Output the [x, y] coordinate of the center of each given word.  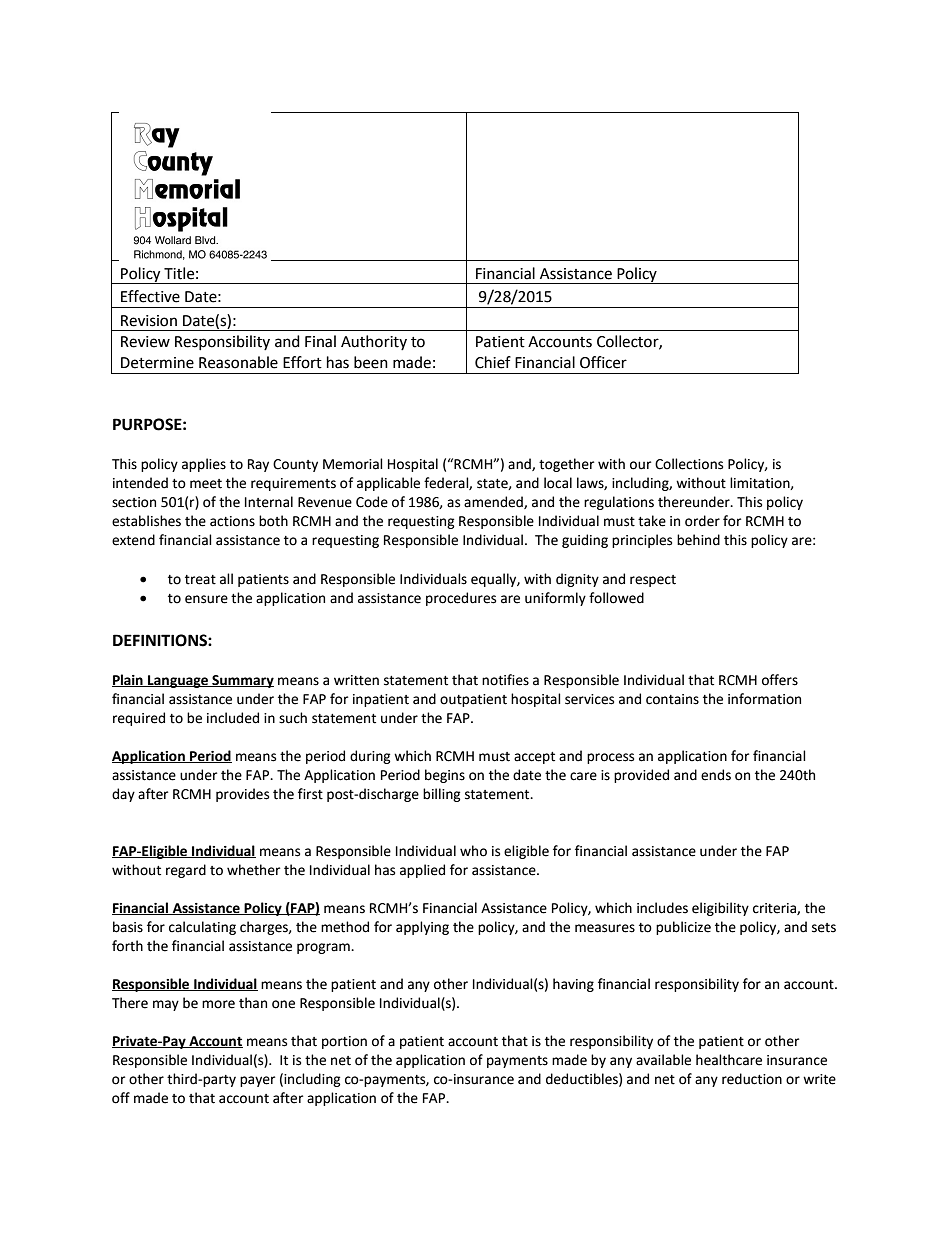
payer [257, 1081]
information [764, 699]
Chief [493, 362]
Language [178, 681]
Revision [149, 321]
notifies [505, 680]
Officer [603, 362]
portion [344, 1042]
